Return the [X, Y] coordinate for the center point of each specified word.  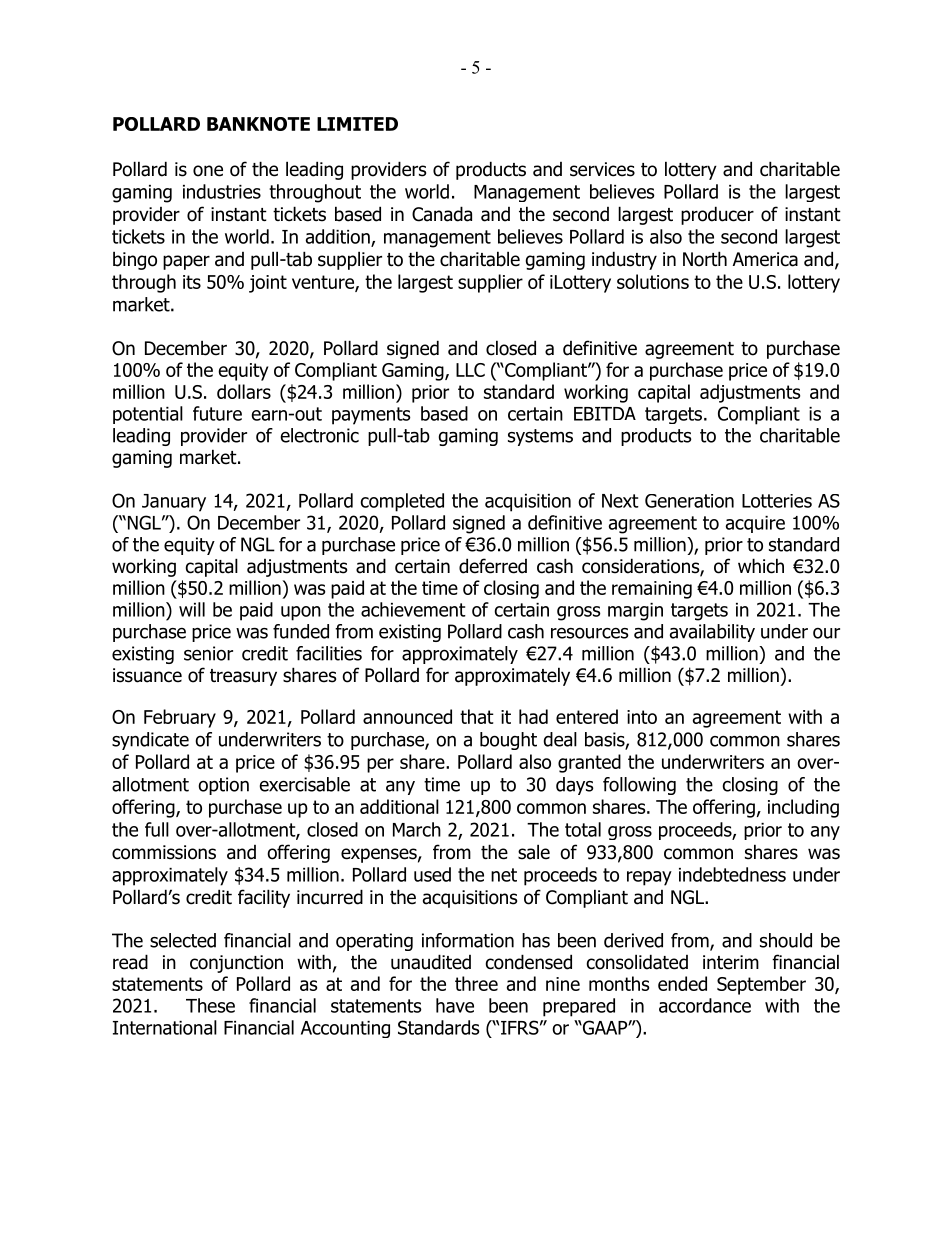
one [208, 171]
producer [717, 215]
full [157, 829]
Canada [442, 214]
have [455, 1005]
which [761, 566]
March [417, 829]
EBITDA [605, 414]
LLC [470, 370]
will [192, 609]
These [210, 1005]
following [639, 786]
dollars [244, 391]
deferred [493, 566]
